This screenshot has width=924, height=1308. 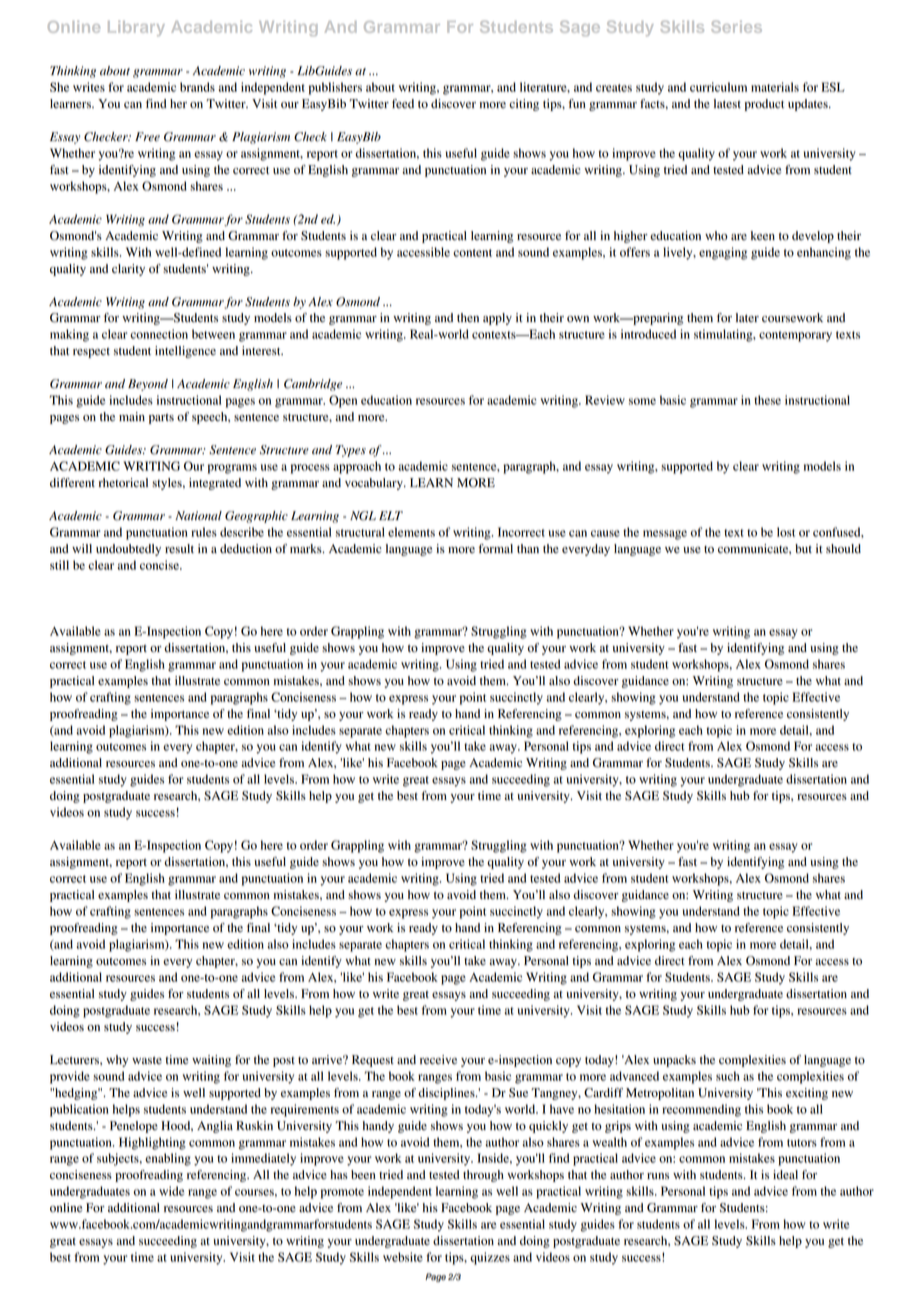 What do you see at coordinates (496, 548) in the screenshot?
I see `formal` at bounding box center [496, 548].
